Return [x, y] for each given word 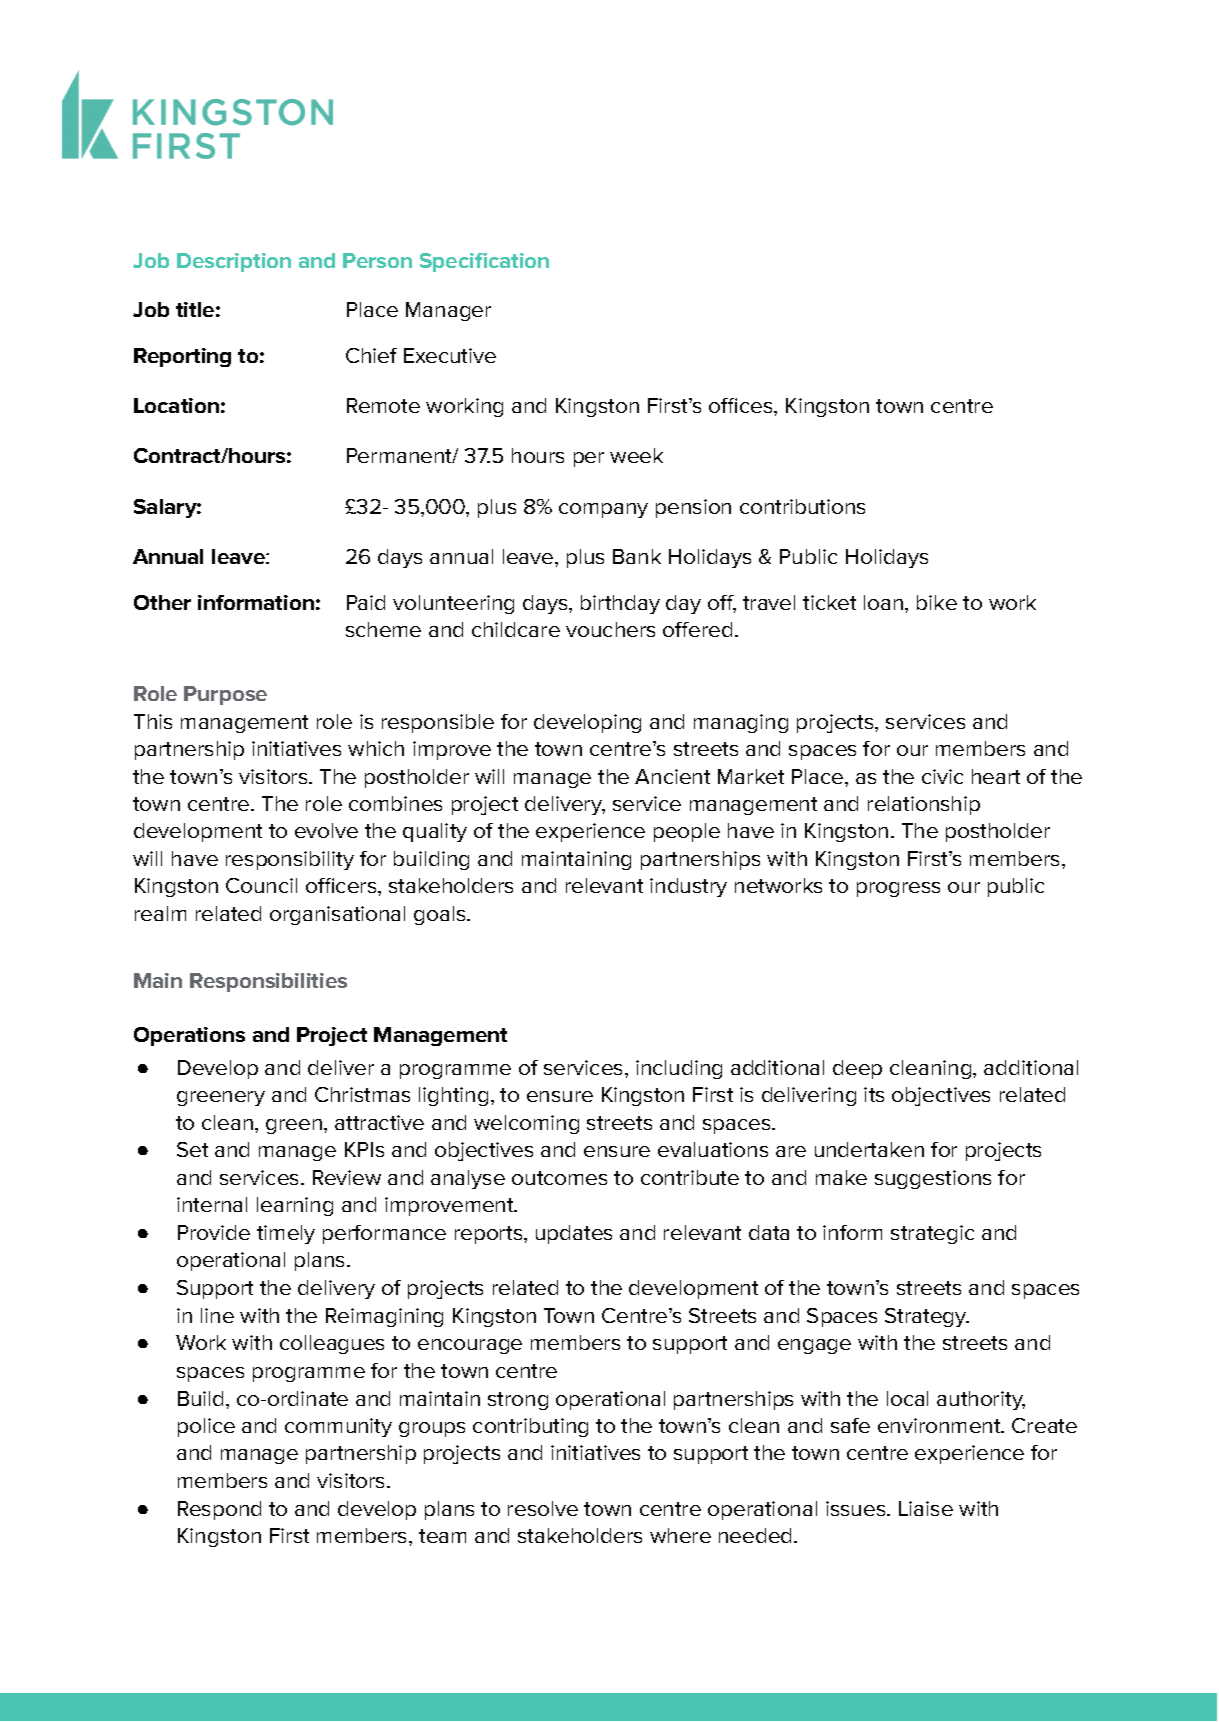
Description [234, 262]
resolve [543, 1508]
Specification [484, 262]
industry [688, 887]
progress [898, 889]
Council [261, 885]
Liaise [926, 1508]
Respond [219, 1510]
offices [742, 405]
